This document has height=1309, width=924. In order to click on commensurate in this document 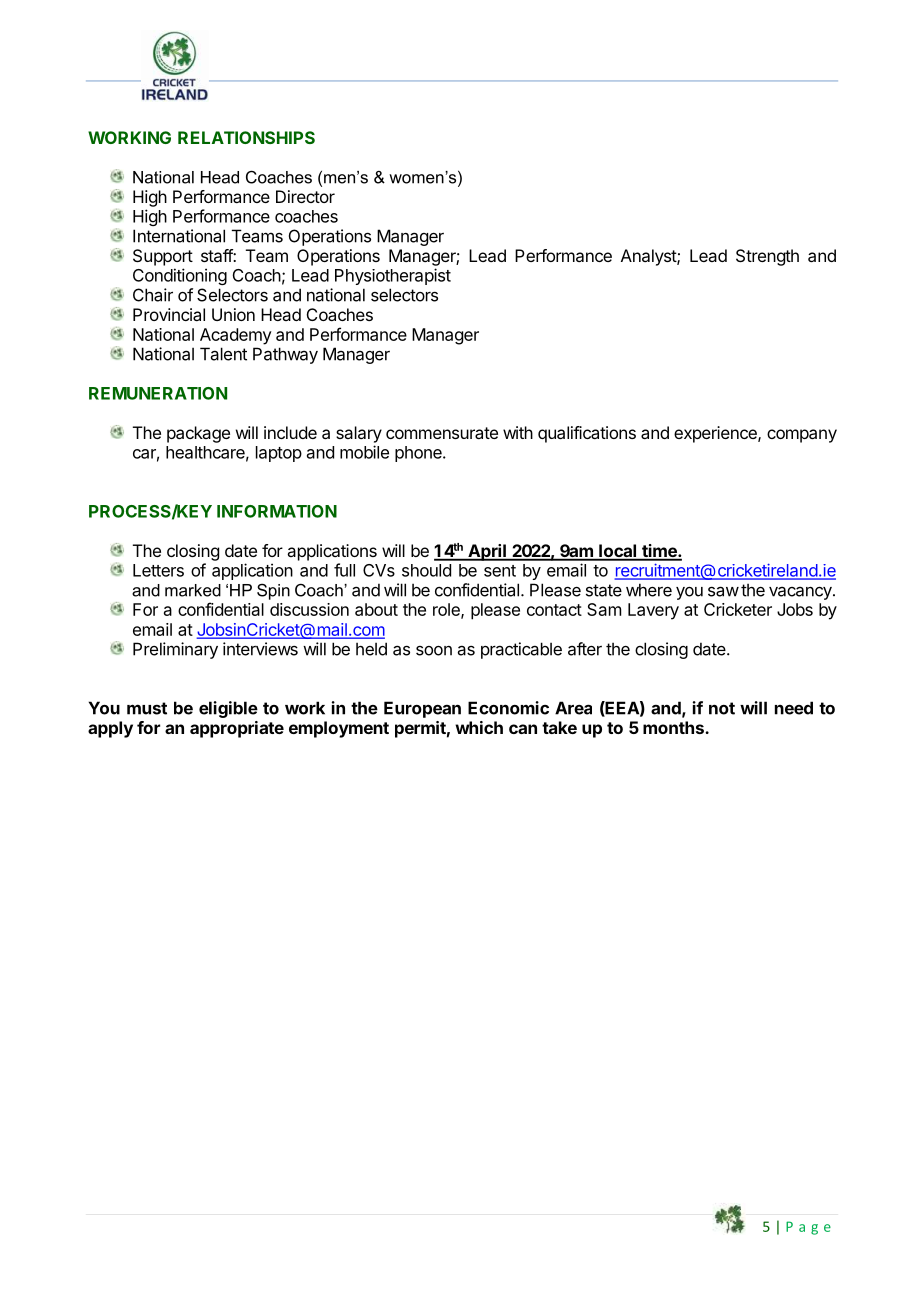, I will do `click(442, 433)`.
